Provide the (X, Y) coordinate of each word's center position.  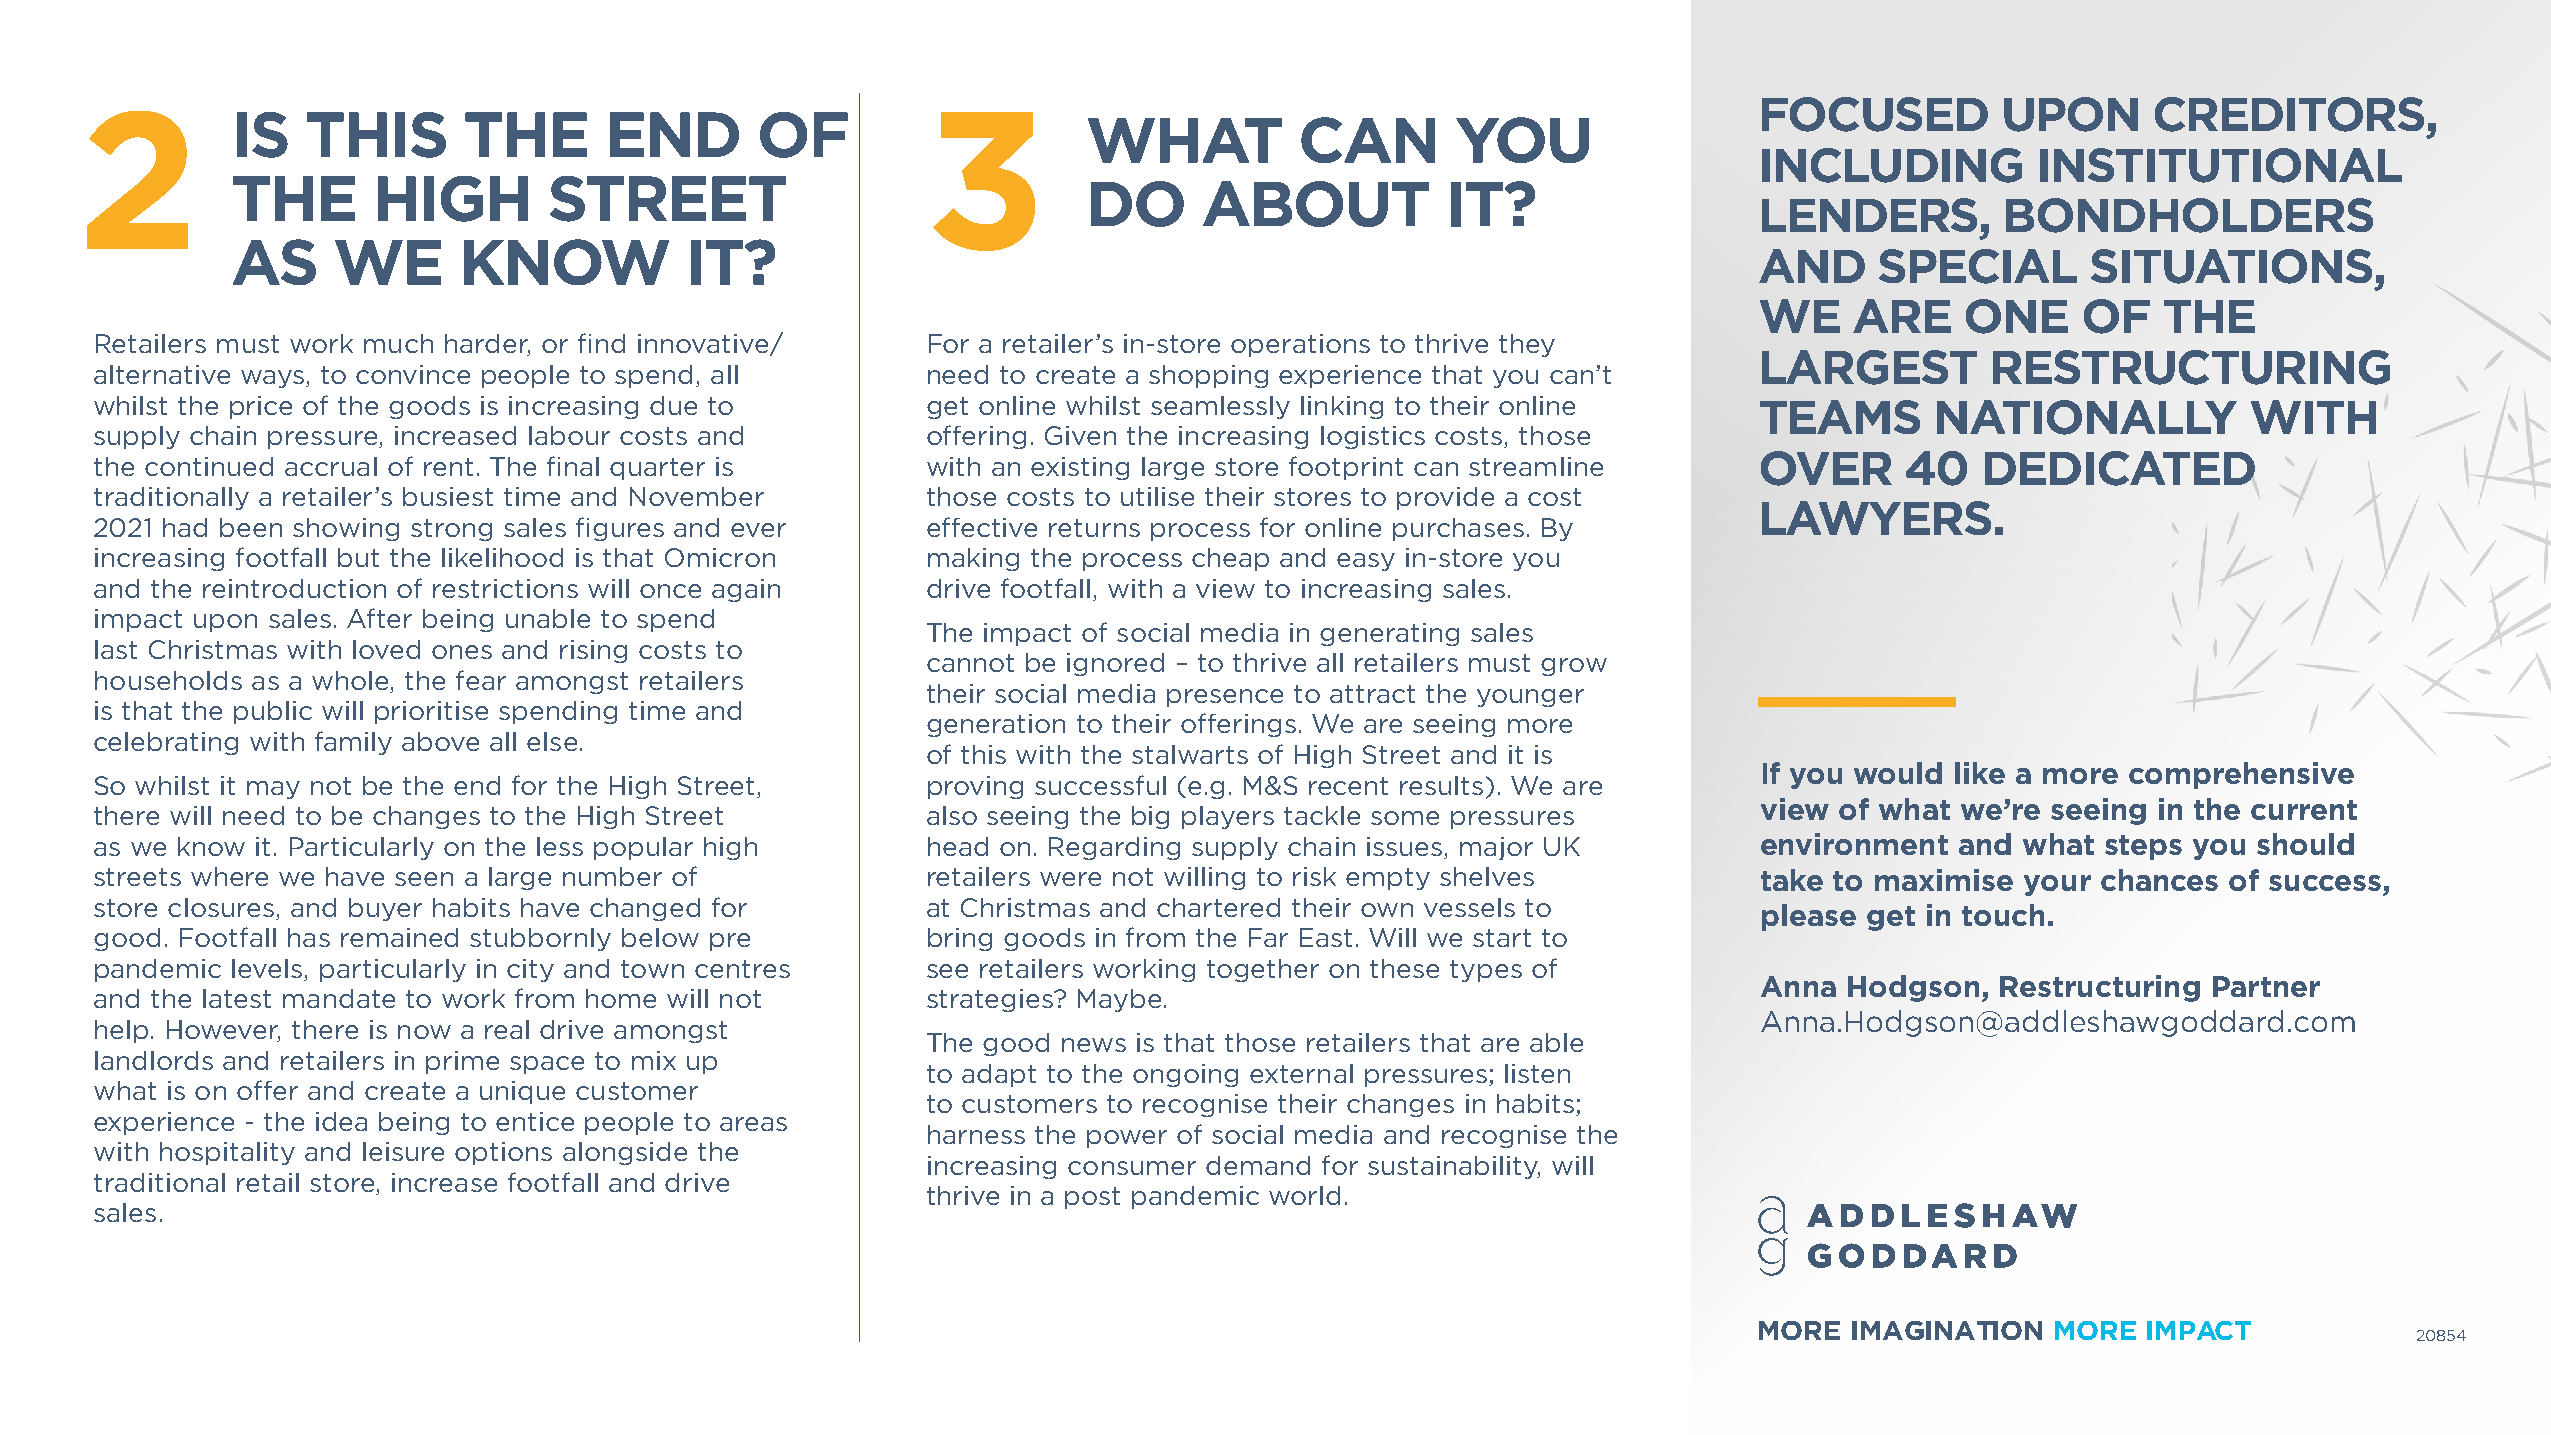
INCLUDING (1892, 165)
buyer (385, 909)
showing (346, 529)
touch (2003, 915)
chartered (1218, 907)
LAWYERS (1876, 518)
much (398, 343)
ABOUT (1316, 204)
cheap (1230, 559)
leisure (403, 1151)
